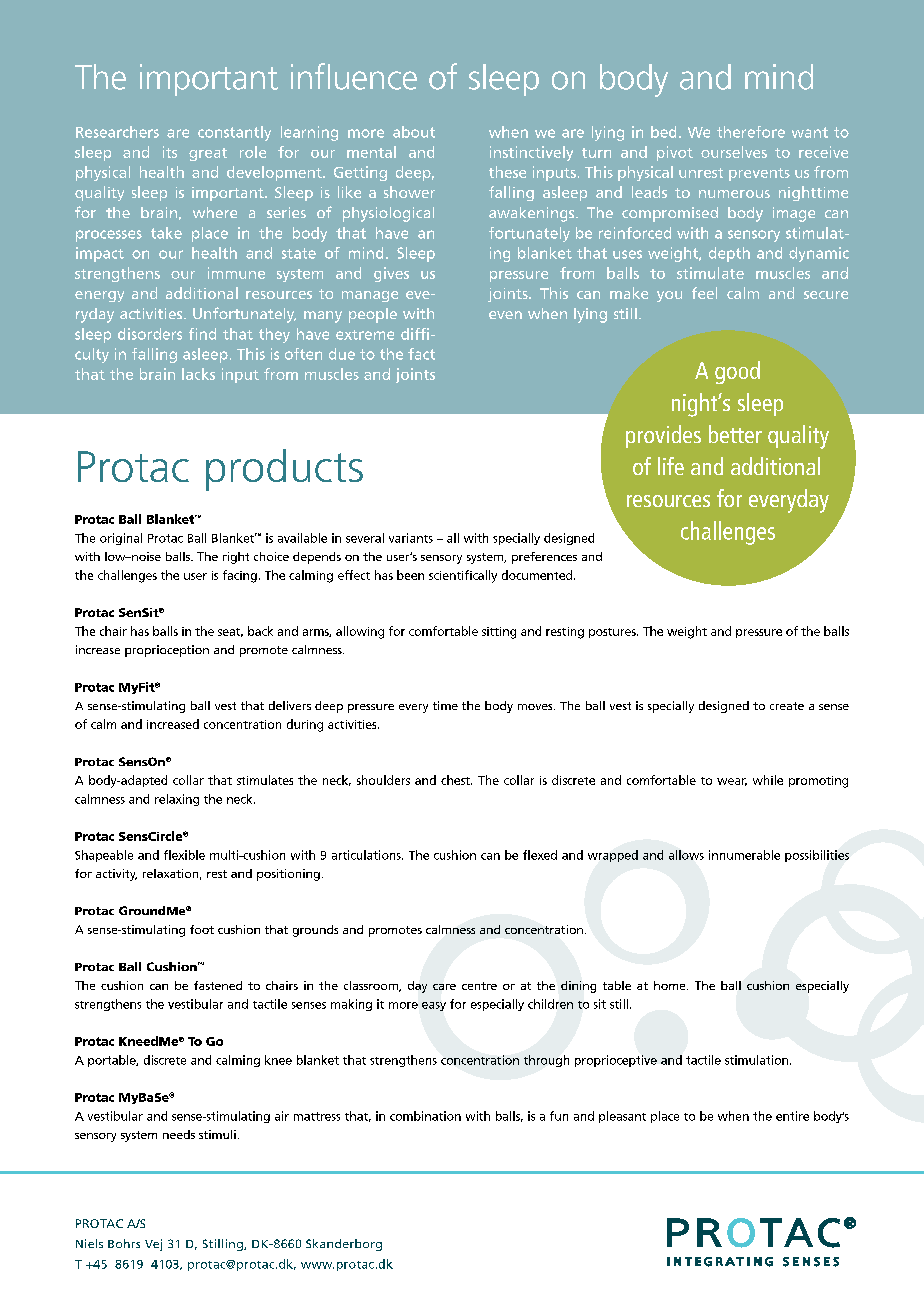 The height and width of the image is (1308, 924). I want to click on therefore, so click(751, 132).
